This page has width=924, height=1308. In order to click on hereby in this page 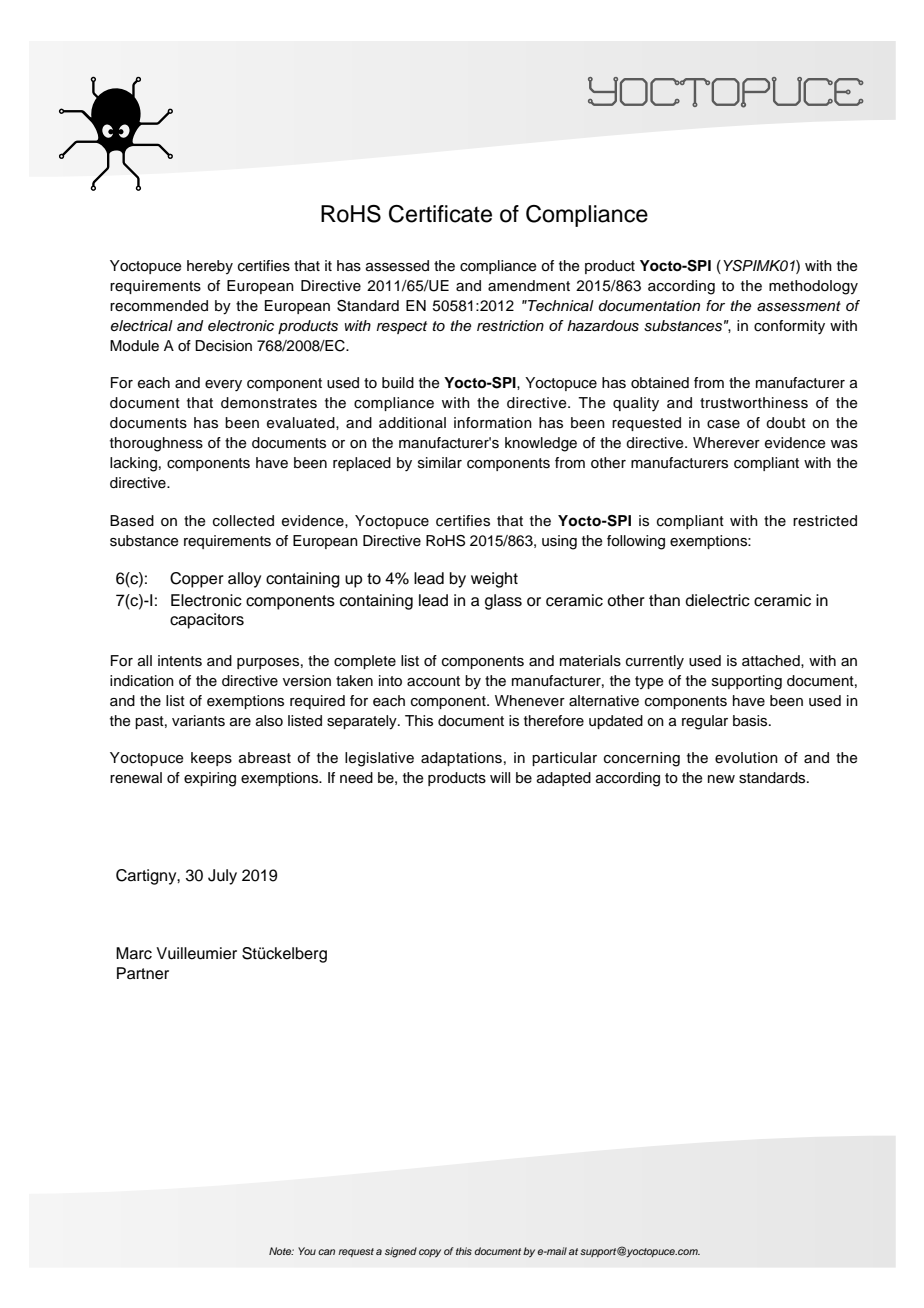, I will do `click(210, 267)`.
